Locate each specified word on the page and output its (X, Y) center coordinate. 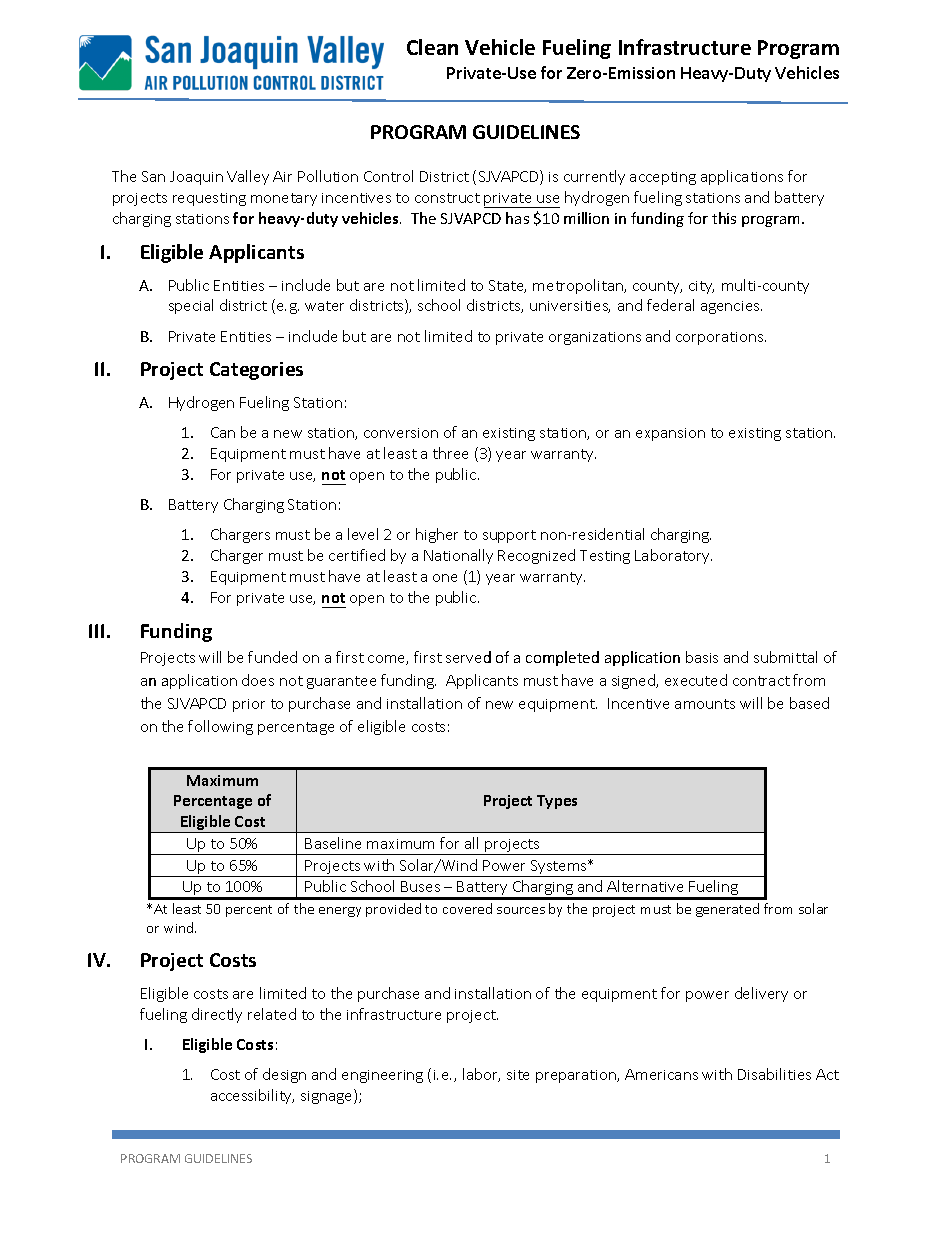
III (96, 631)
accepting (663, 178)
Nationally (458, 556)
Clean (432, 47)
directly (217, 1015)
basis (702, 657)
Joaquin (196, 178)
